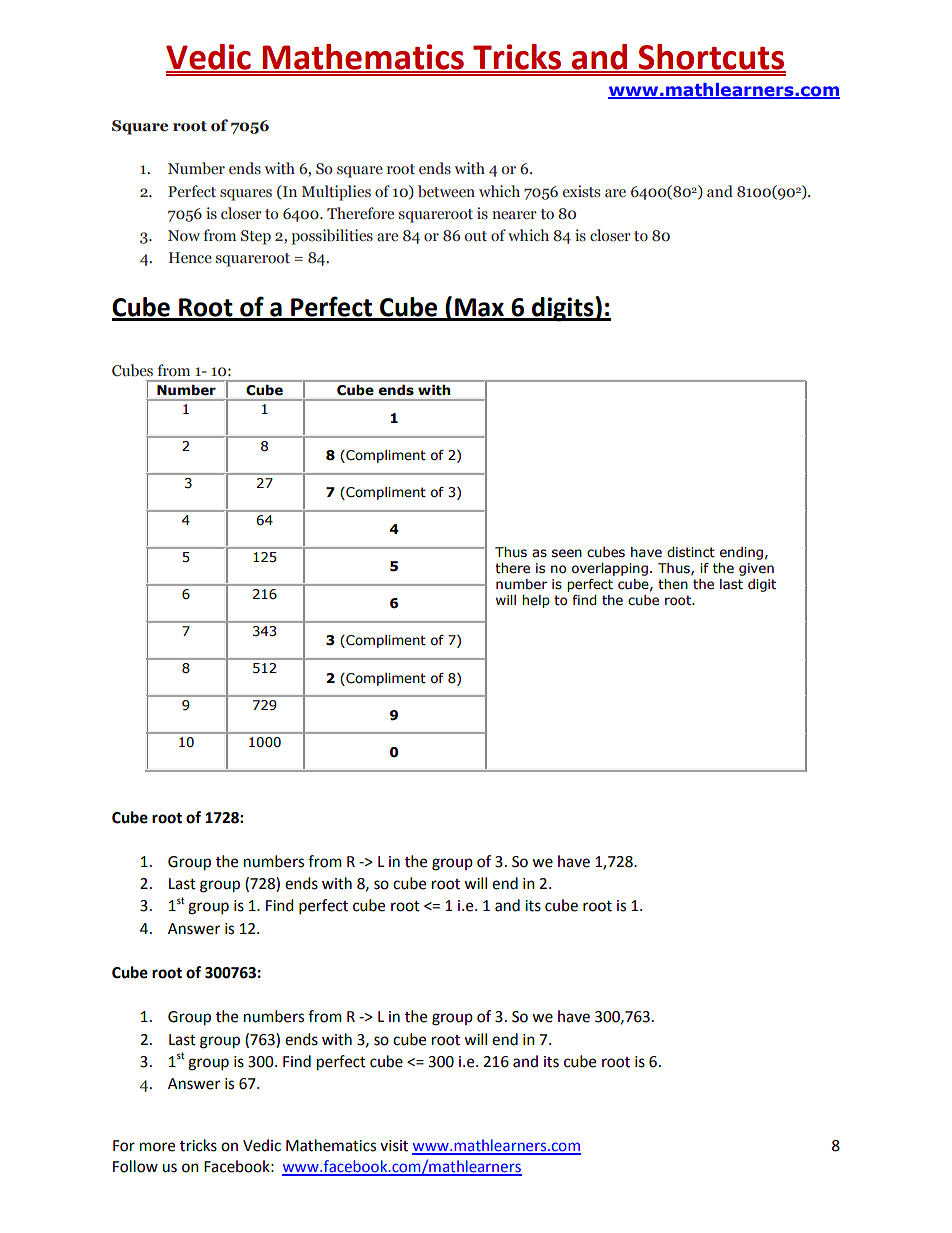 The image size is (952, 1233). What do you see at coordinates (184, 236) in the document?
I see `Now` at bounding box center [184, 236].
